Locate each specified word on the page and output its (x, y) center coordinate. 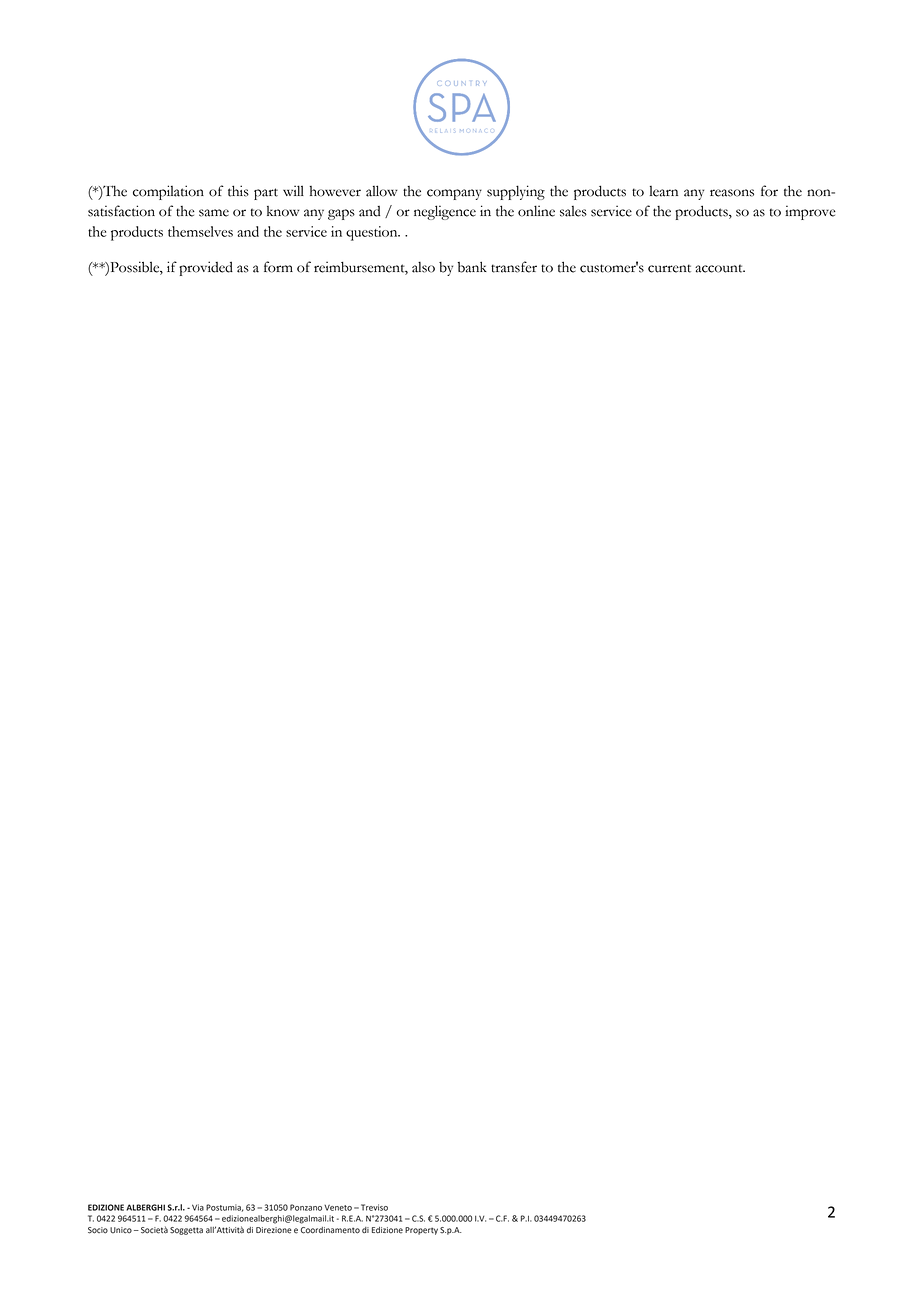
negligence (445, 212)
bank (472, 267)
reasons (732, 193)
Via (198, 1207)
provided (206, 268)
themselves (200, 231)
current (669, 268)
